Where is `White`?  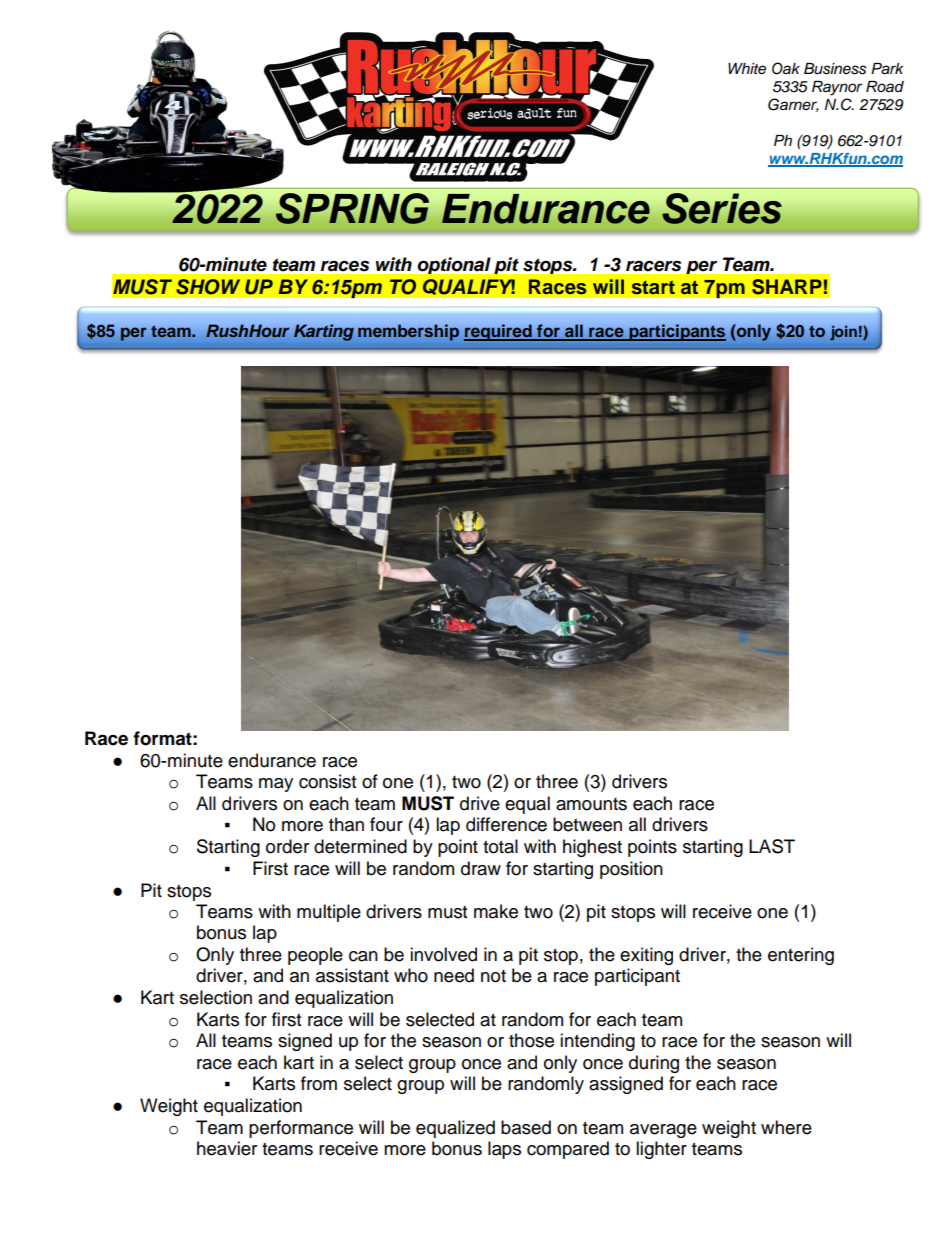 White is located at coordinates (747, 69).
